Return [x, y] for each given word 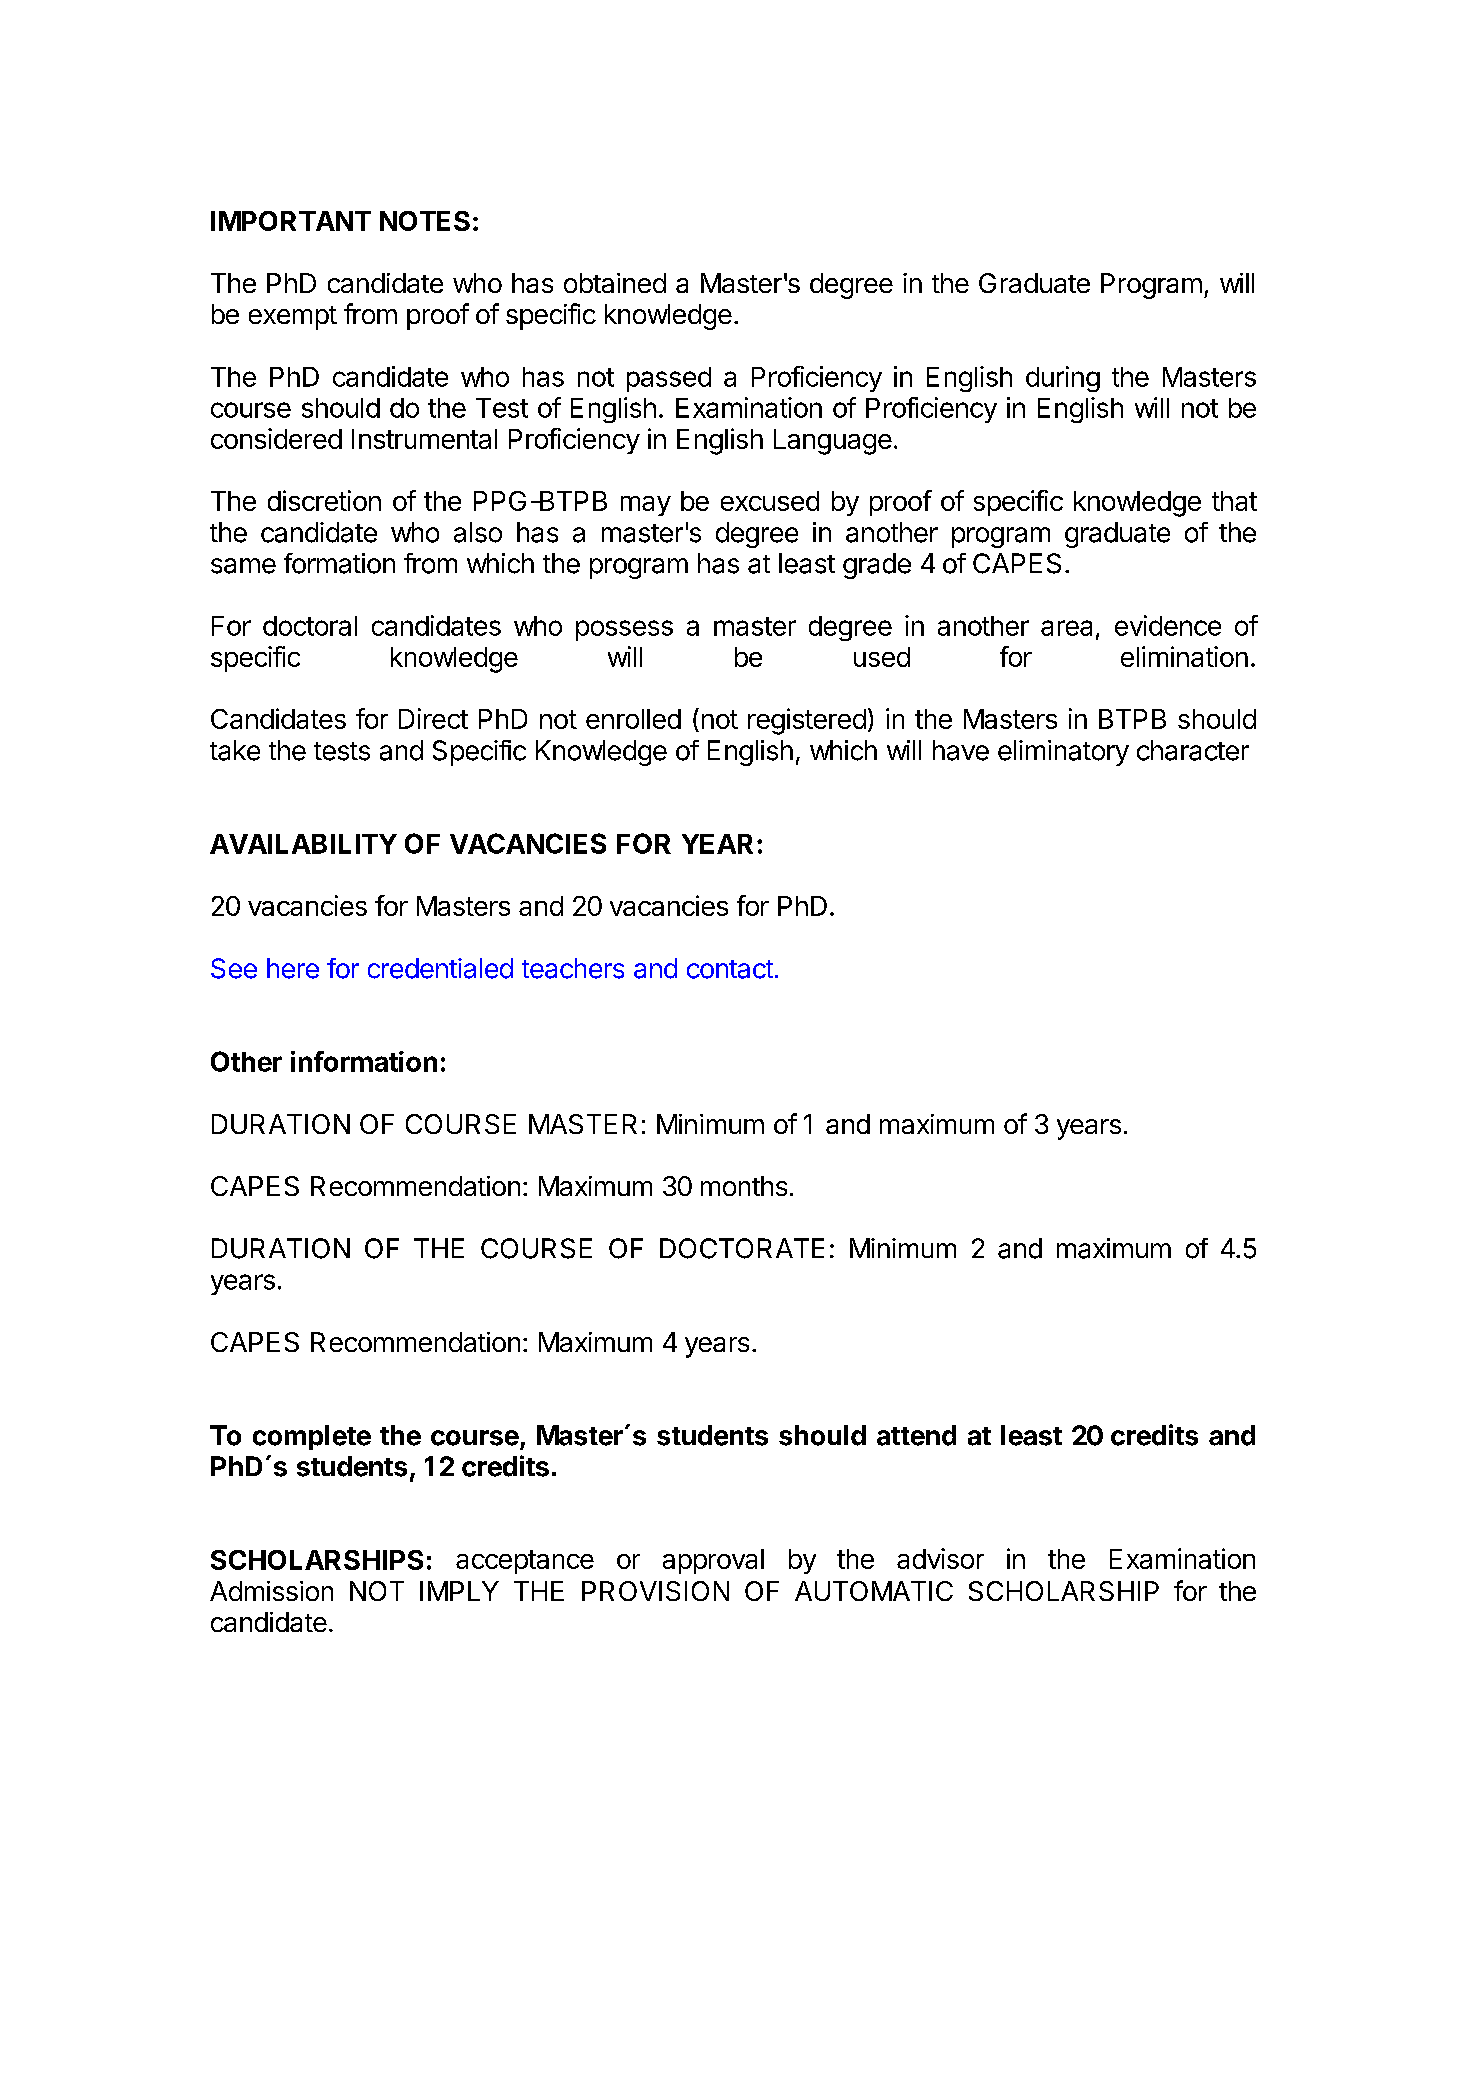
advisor [940, 1558]
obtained [615, 283]
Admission [271, 1591]
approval [713, 1561]
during [1063, 379]
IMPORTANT [291, 221]
